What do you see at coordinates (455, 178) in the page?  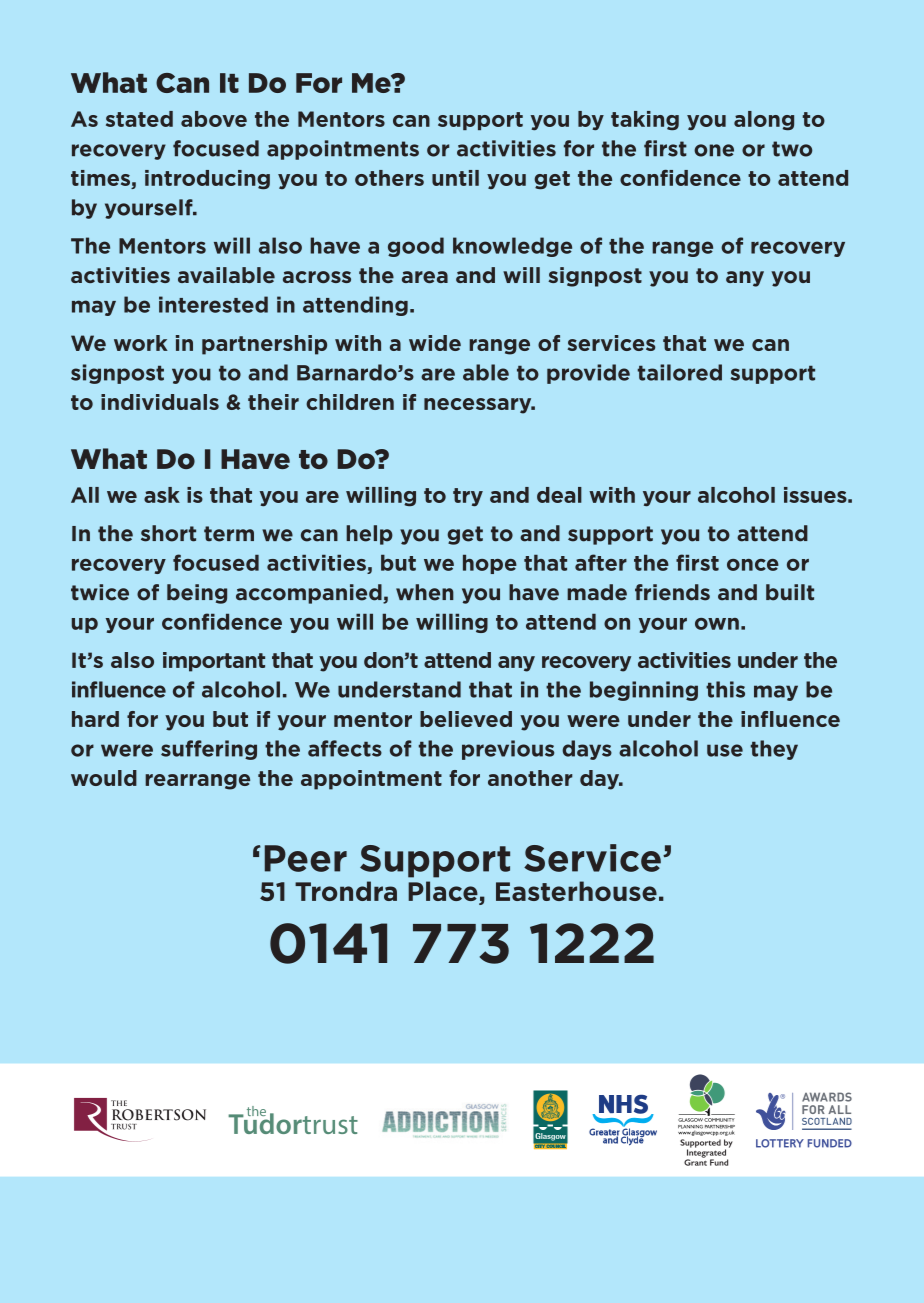 I see `until` at bounding box center [455, 178].
